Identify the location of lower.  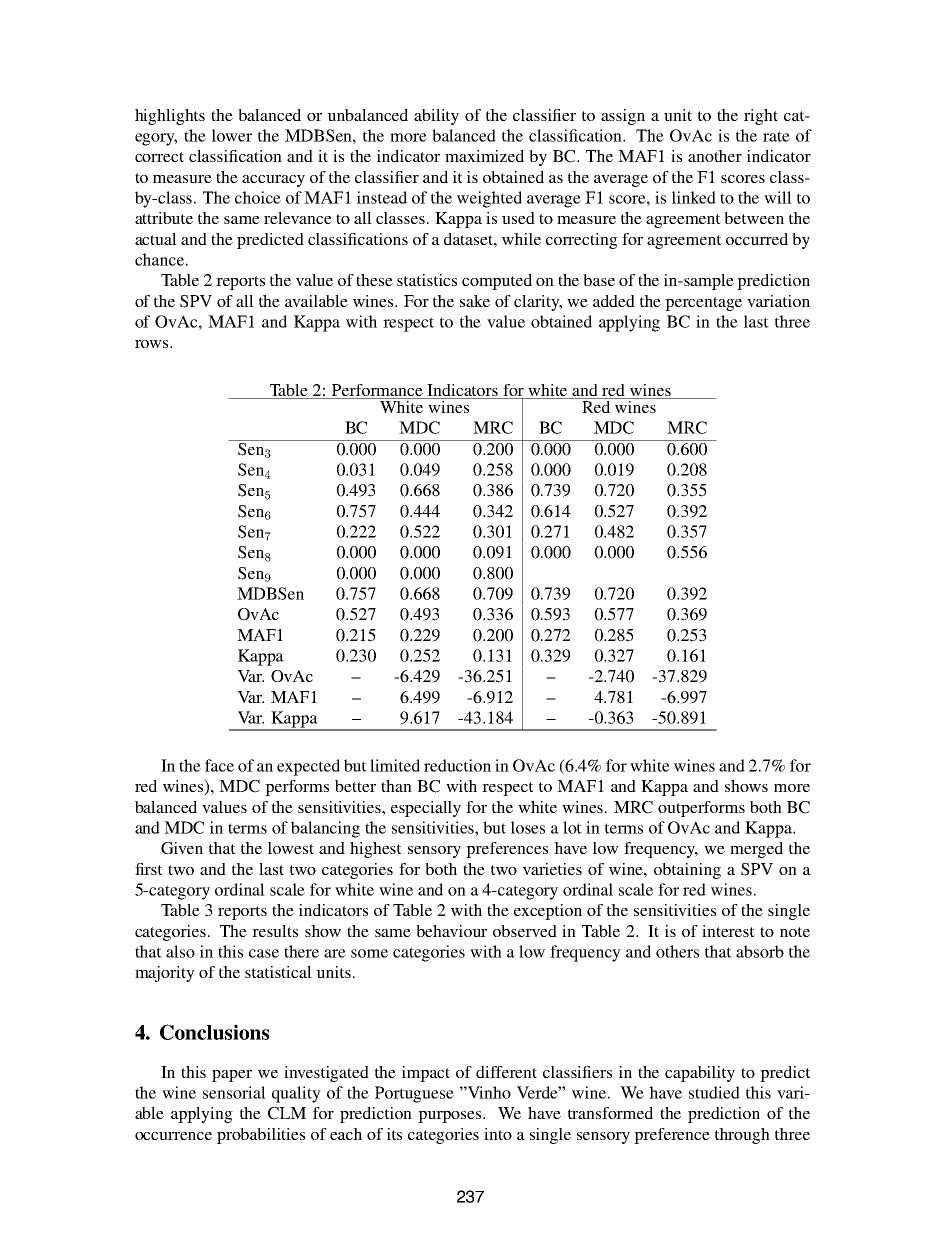
(232, 135).
